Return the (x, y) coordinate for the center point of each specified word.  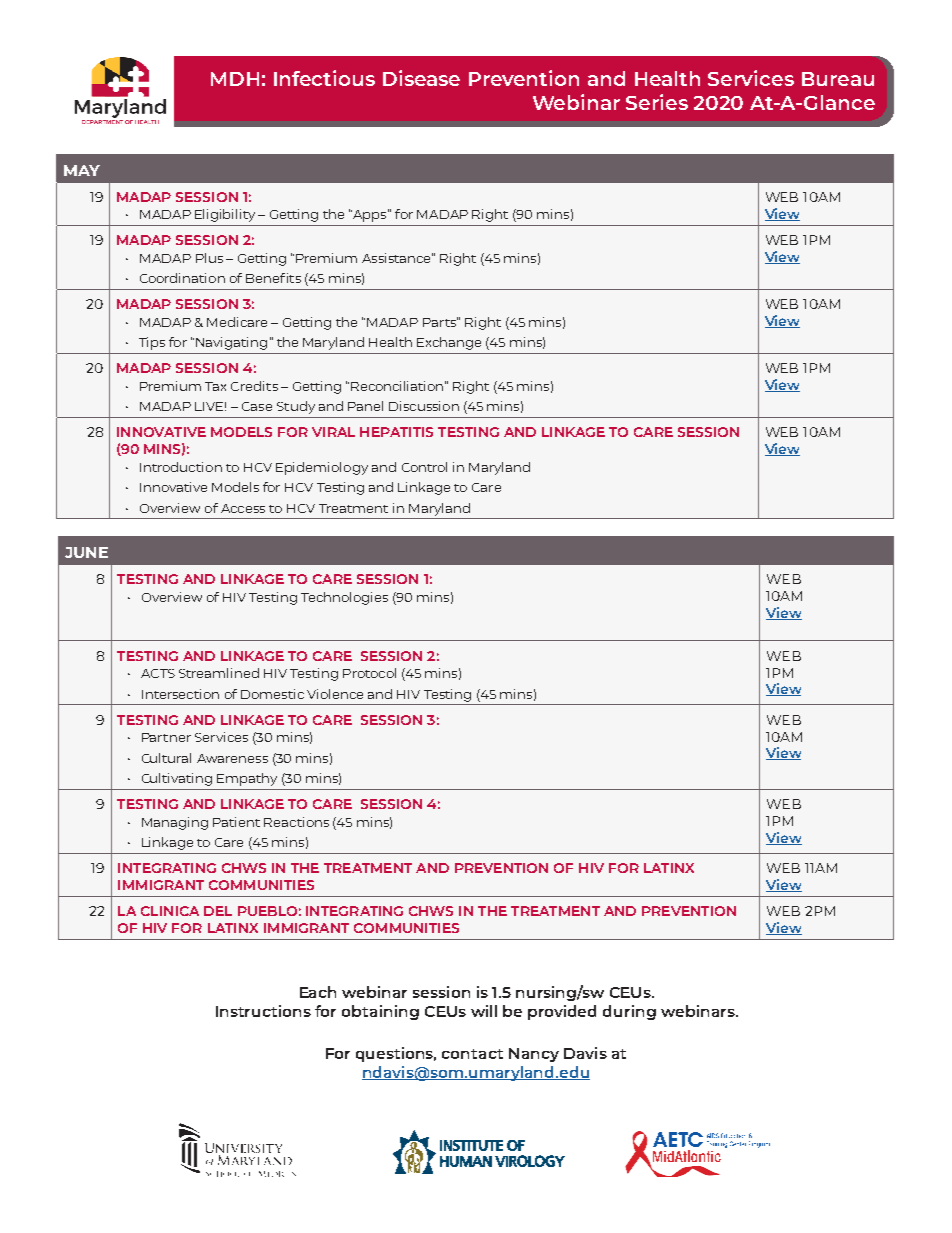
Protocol (369, 673)
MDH (235, 79)
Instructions (263, 1011)
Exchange (449, 343)
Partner (166, 737)
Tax (215, 386)
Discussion (424, 406)
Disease (421, 78)
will (484, 1011)
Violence (335, 694)
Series (657, 102)
